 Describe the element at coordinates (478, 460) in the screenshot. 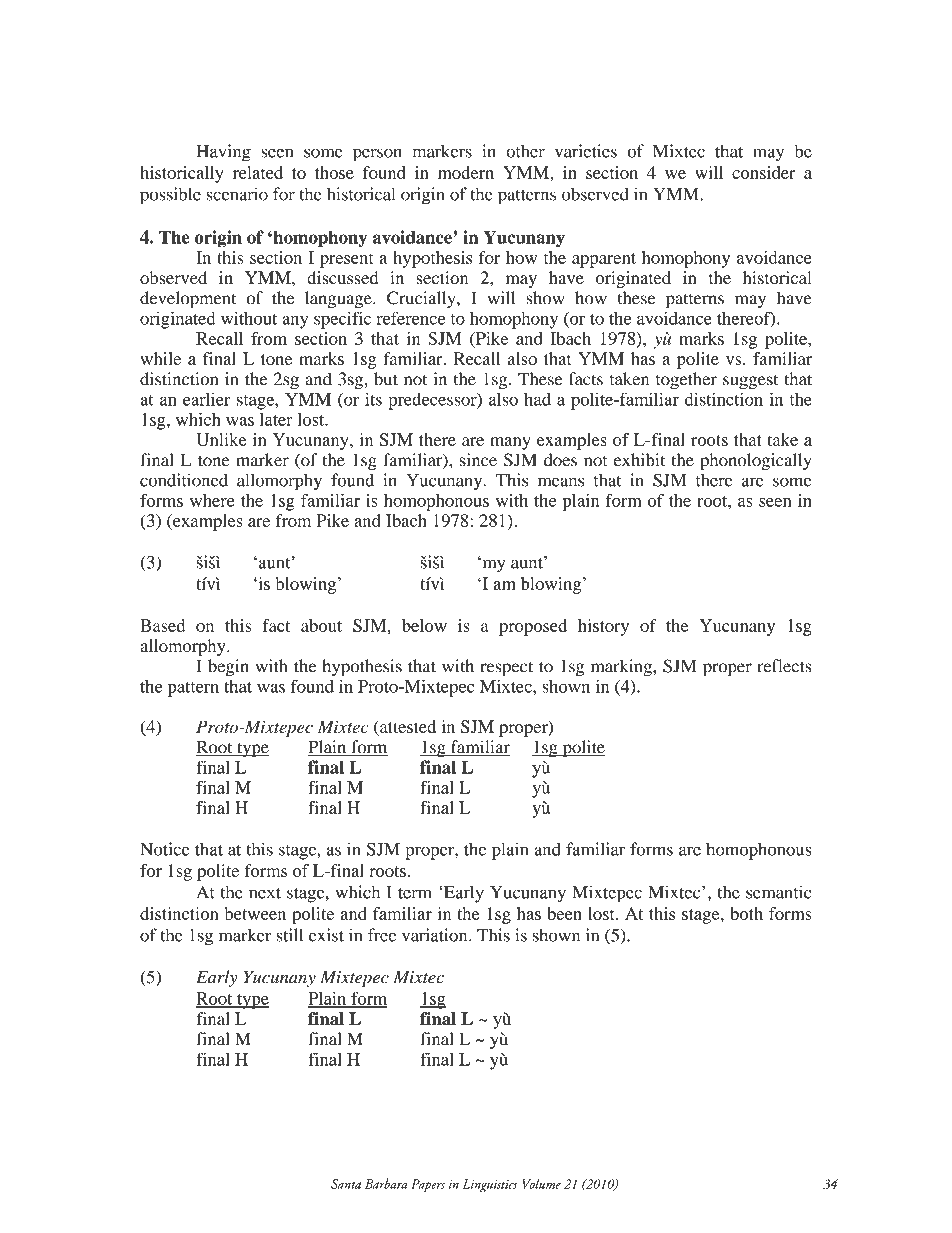

I see `since` at that location.
